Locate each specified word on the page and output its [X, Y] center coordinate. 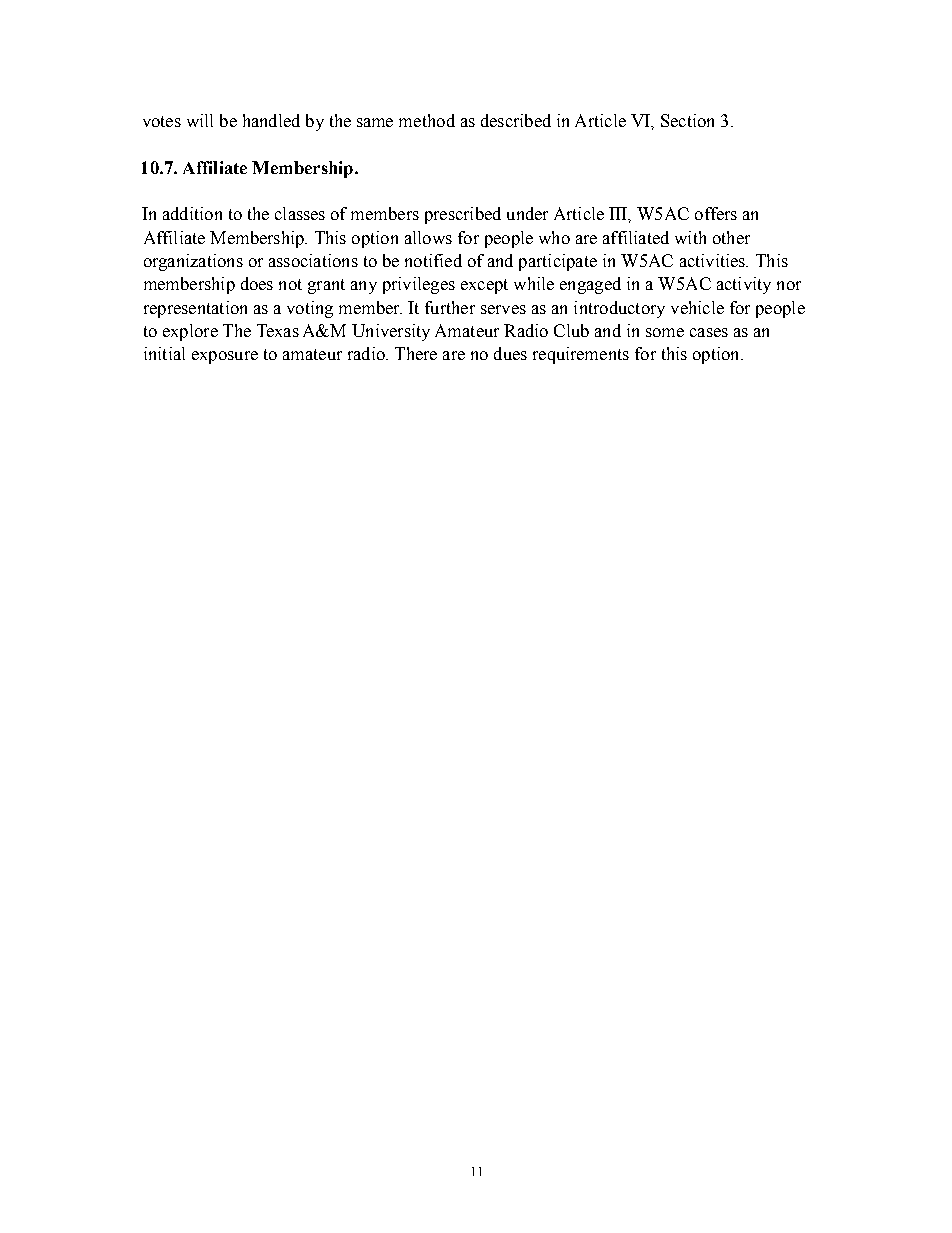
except [484, 286]
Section [687, 120]
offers [716, 213]
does [257, 283]
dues [510, 353]
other [731, 237]
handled [271, 120]
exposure [225, 357]
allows [428, 237]
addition [192, 213]
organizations [193, 262]
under [527, 213]
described [516, 120]
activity [744, 285]
